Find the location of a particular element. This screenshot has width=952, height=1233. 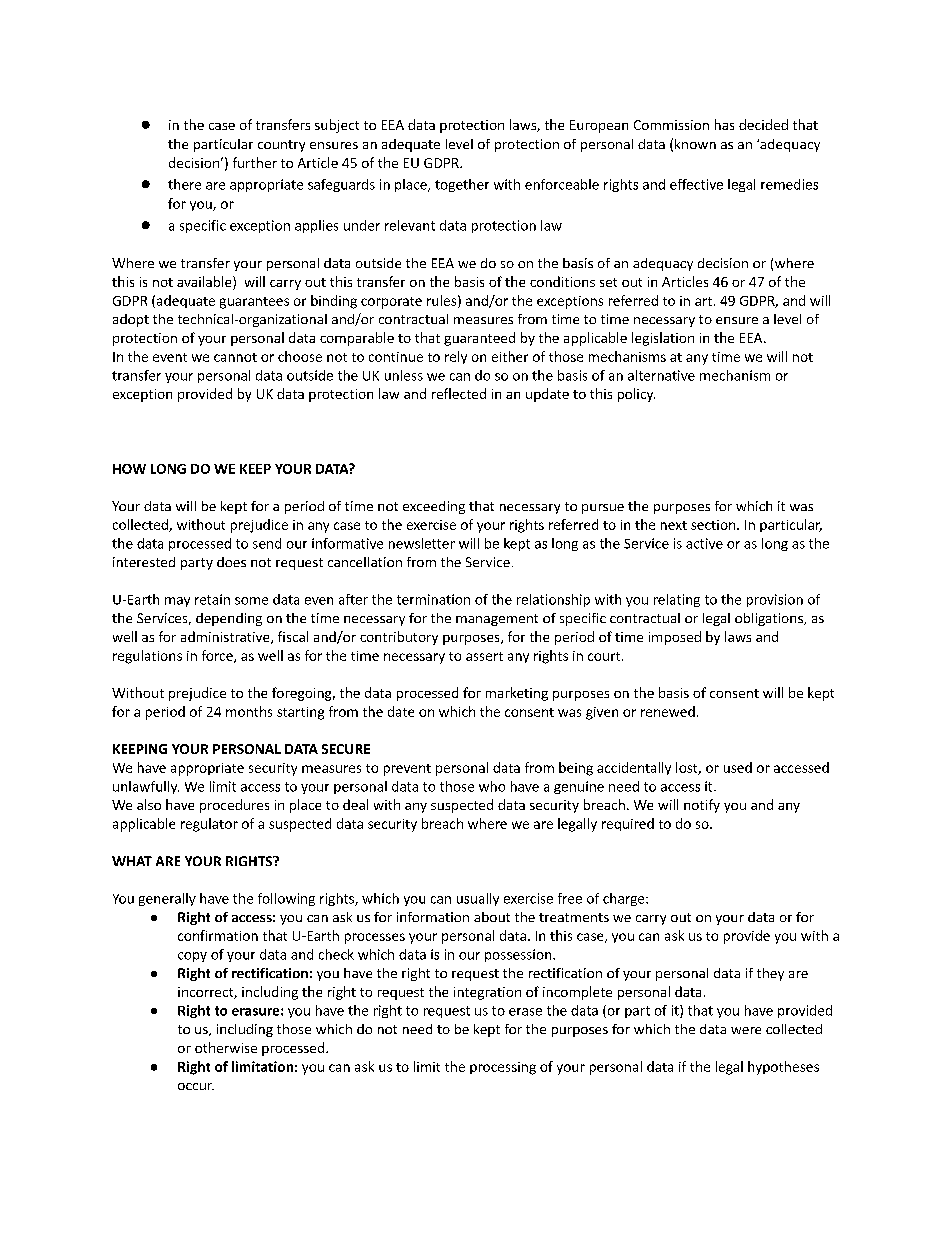

retain is located at coordinates (212, 599).
